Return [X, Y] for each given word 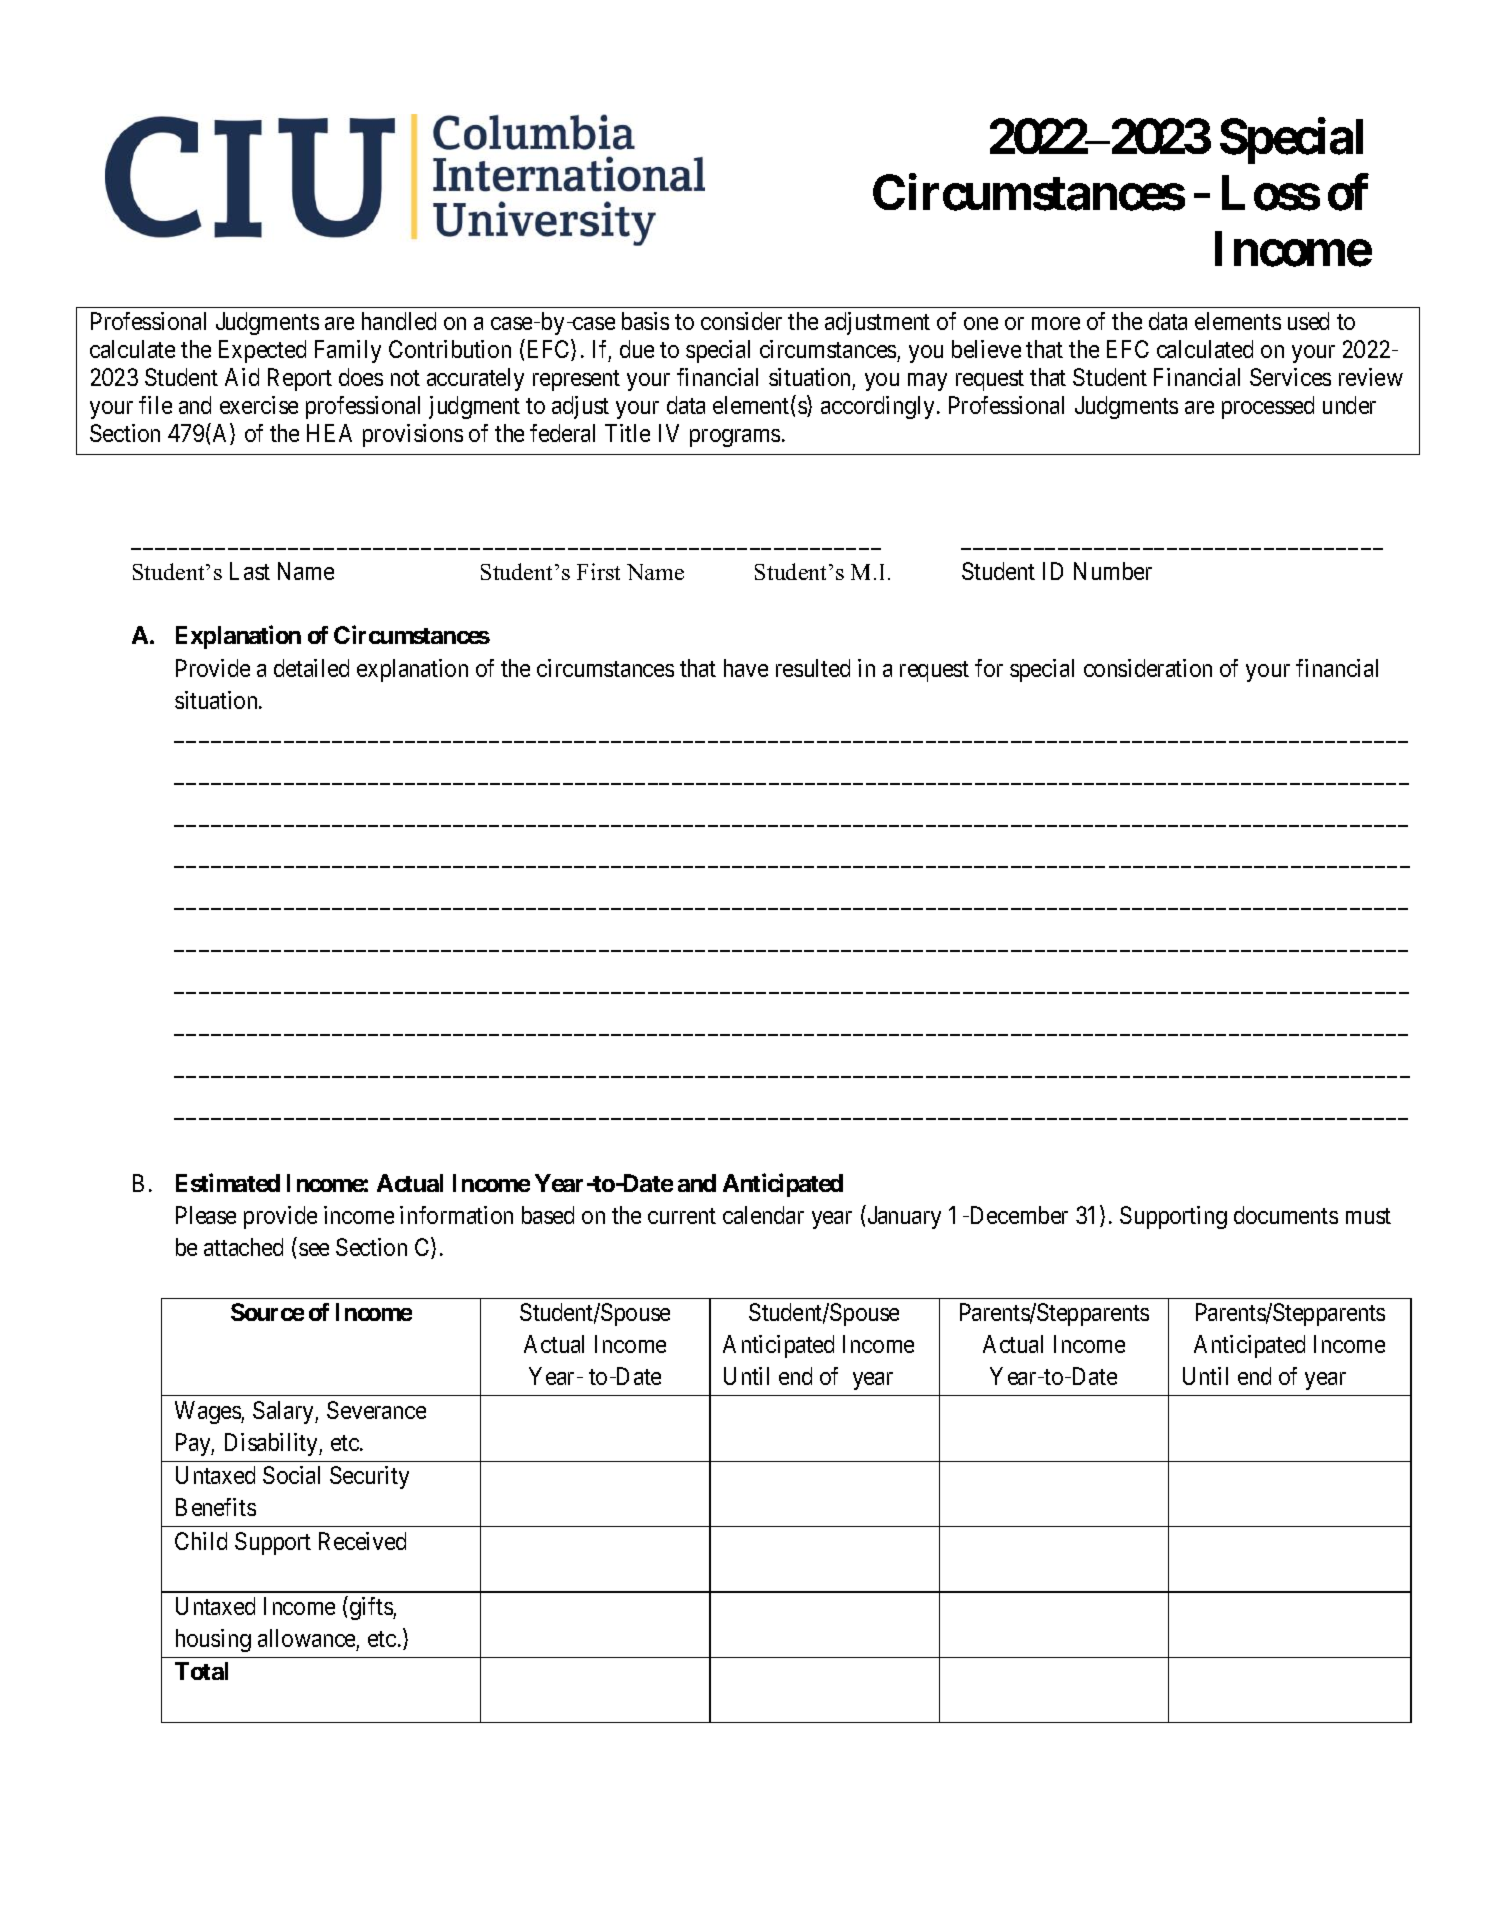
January [904, 1217]
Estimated [228, 1182]
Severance [376, 1410]
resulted [813, 668]
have [746, 668]
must [1368, 1216]
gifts [372, 1608]
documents [1286, 1215]
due [637, 349]
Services [1290, 377]
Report [300, 379]
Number [1113, 571]
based [548, 1215]
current [682, 1216]
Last [250, 571]
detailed [311, 668]
